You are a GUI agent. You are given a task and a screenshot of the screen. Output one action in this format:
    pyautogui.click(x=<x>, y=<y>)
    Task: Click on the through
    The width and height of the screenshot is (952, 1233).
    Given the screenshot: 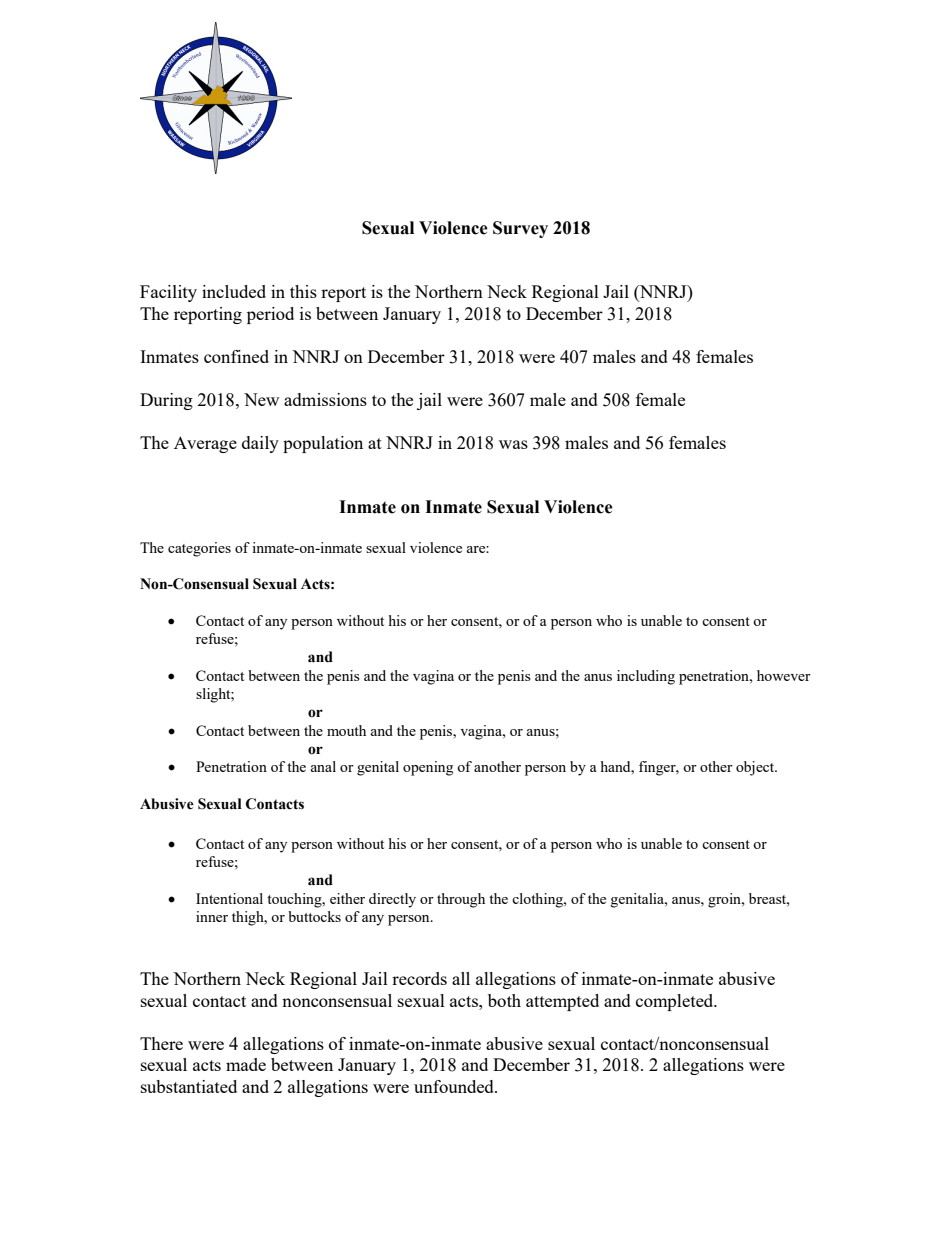 What is the action you would take?
    pyautogui.click(x=461, y=900)
